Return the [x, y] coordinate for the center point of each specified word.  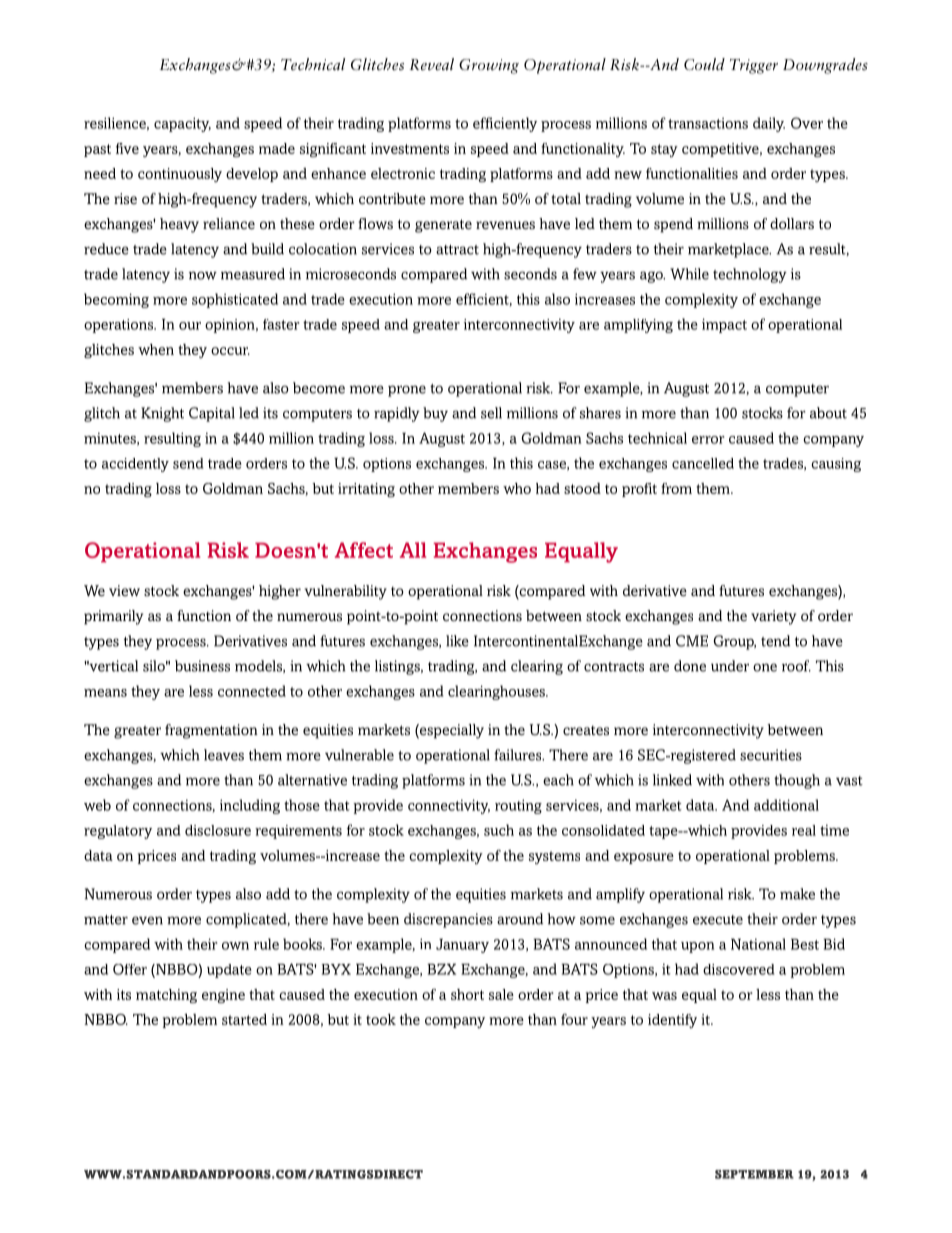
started [244, 1019]
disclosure [218, 830]
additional [786, 805]
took [381, 1019]
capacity [182, 124]
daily [769, 124]
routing [518, 806]
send [188, 463]
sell [491, 413]
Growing [489, 66]
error [708, 440]
